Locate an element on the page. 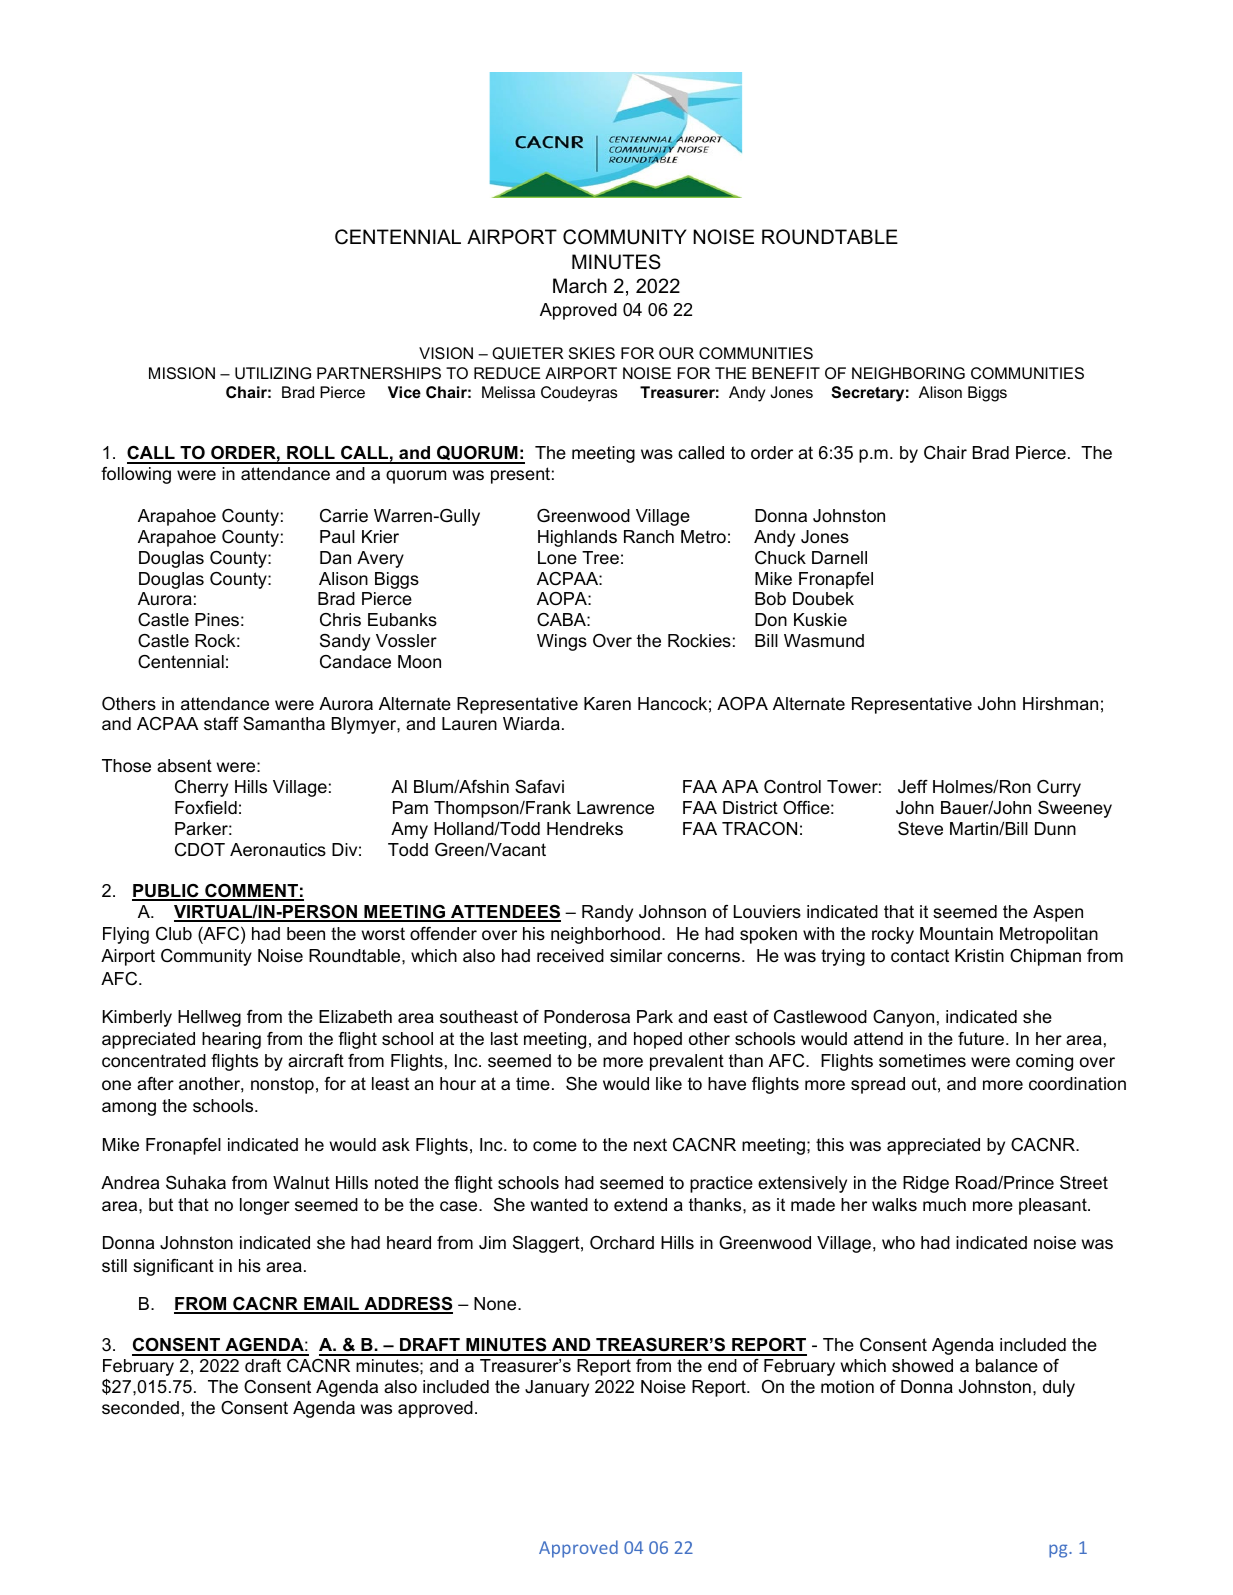 The image size is (1233, 1595). CDOT is located at coordinates (200, 849).
